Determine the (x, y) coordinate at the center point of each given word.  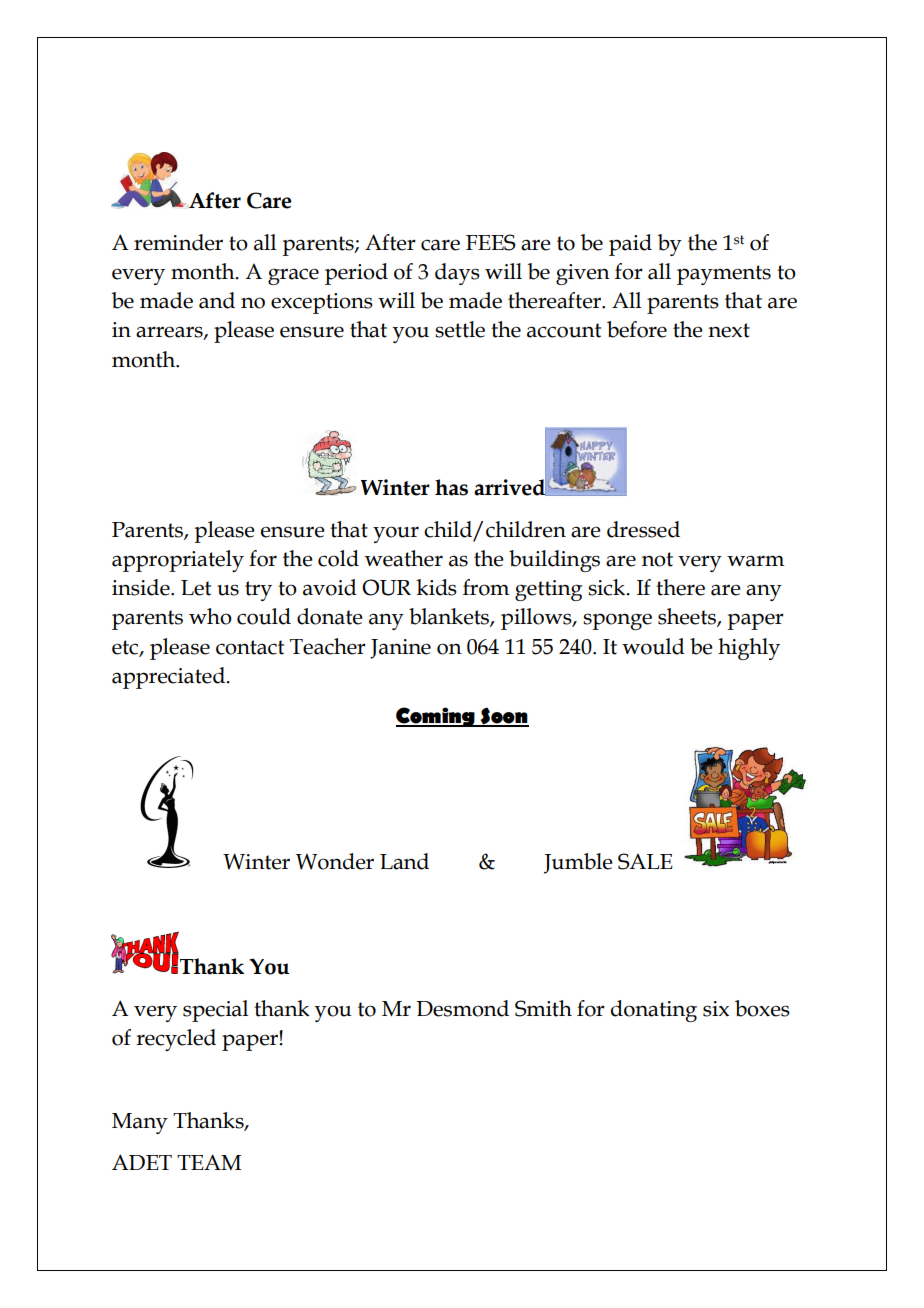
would (653, 646)
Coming (436, 717)
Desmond (462, 1008)
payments (724, 275)
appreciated (169, 678)
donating (654, 1011)
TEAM (209, 1162)
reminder (178, 242)
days (457, 274)
